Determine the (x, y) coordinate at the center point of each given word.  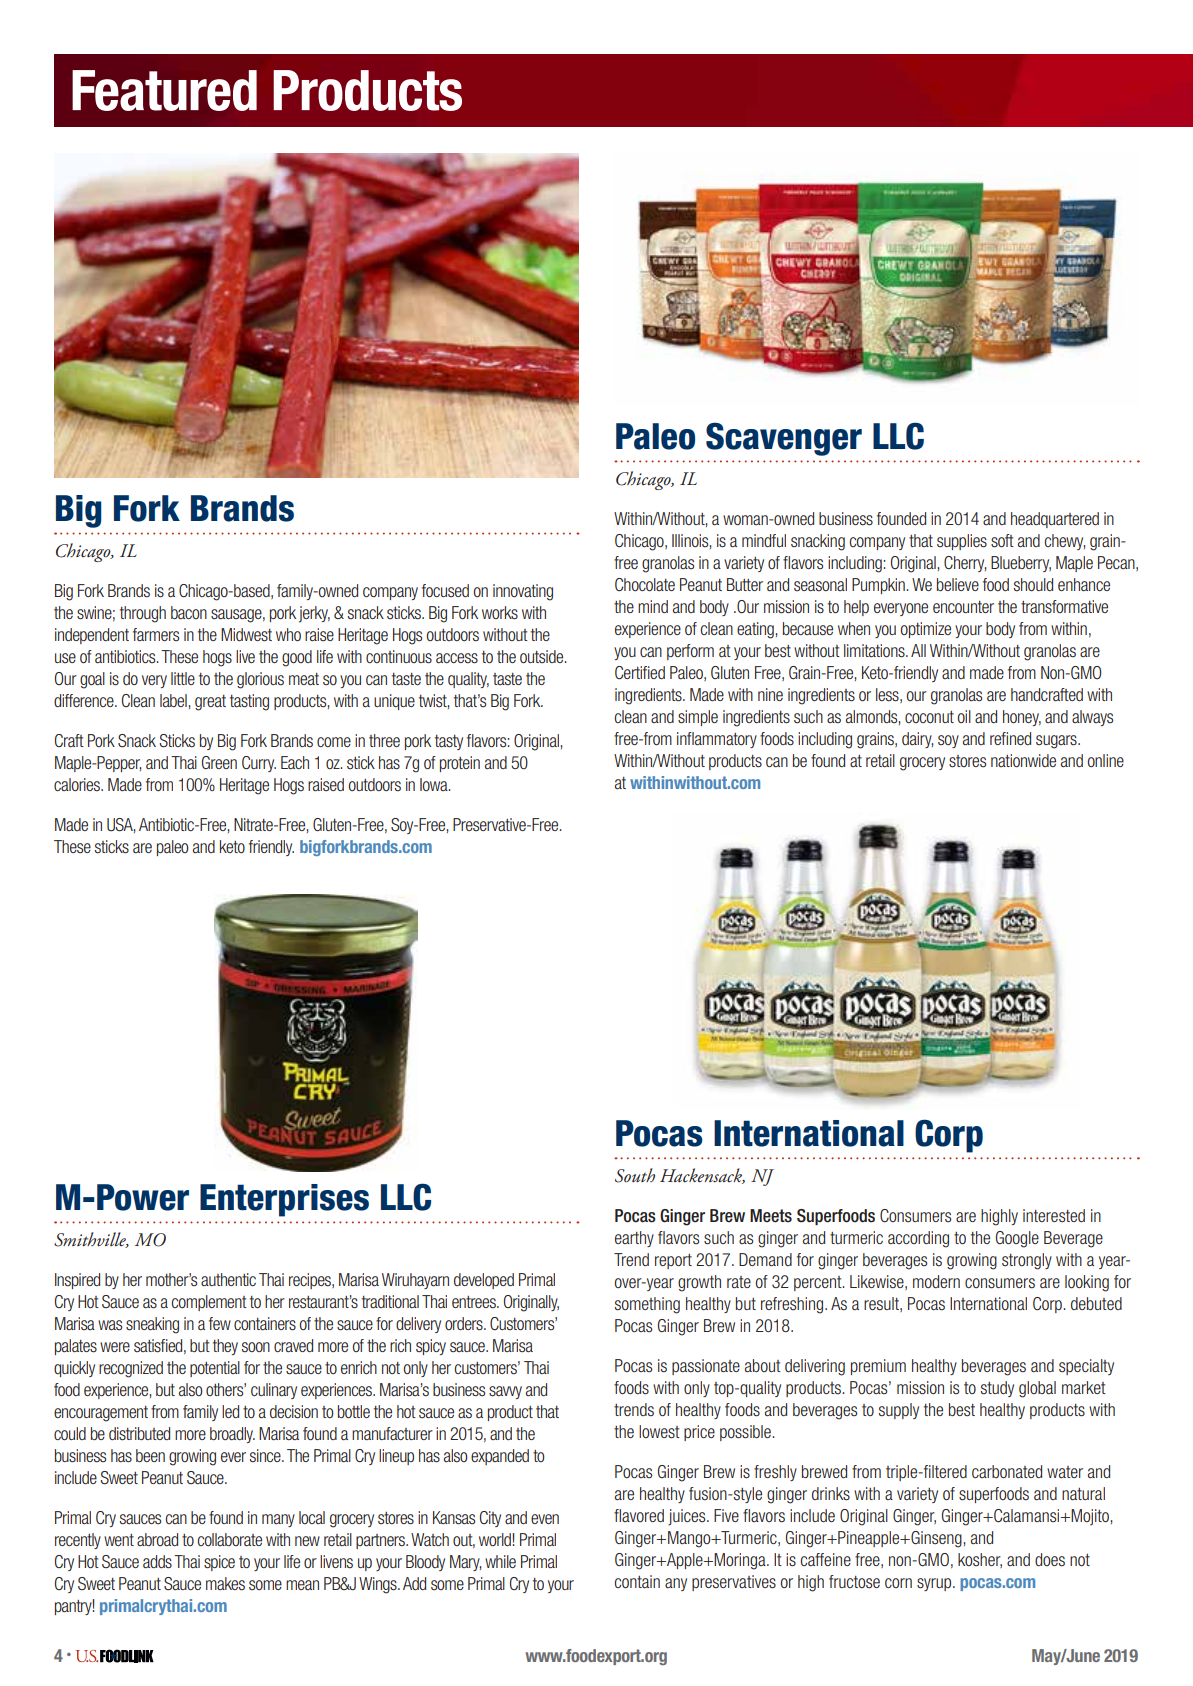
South (635, 1175)
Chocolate (645, 584)
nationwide (1023, 760)
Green (219, 762)
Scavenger (784, 439)
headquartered (1055, 520)
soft (1002, 541)
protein (460, 764)
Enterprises (284, 1200)
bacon (189, 612)
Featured (164, 90)
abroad (157, 1539)
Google (1017, 1239)
